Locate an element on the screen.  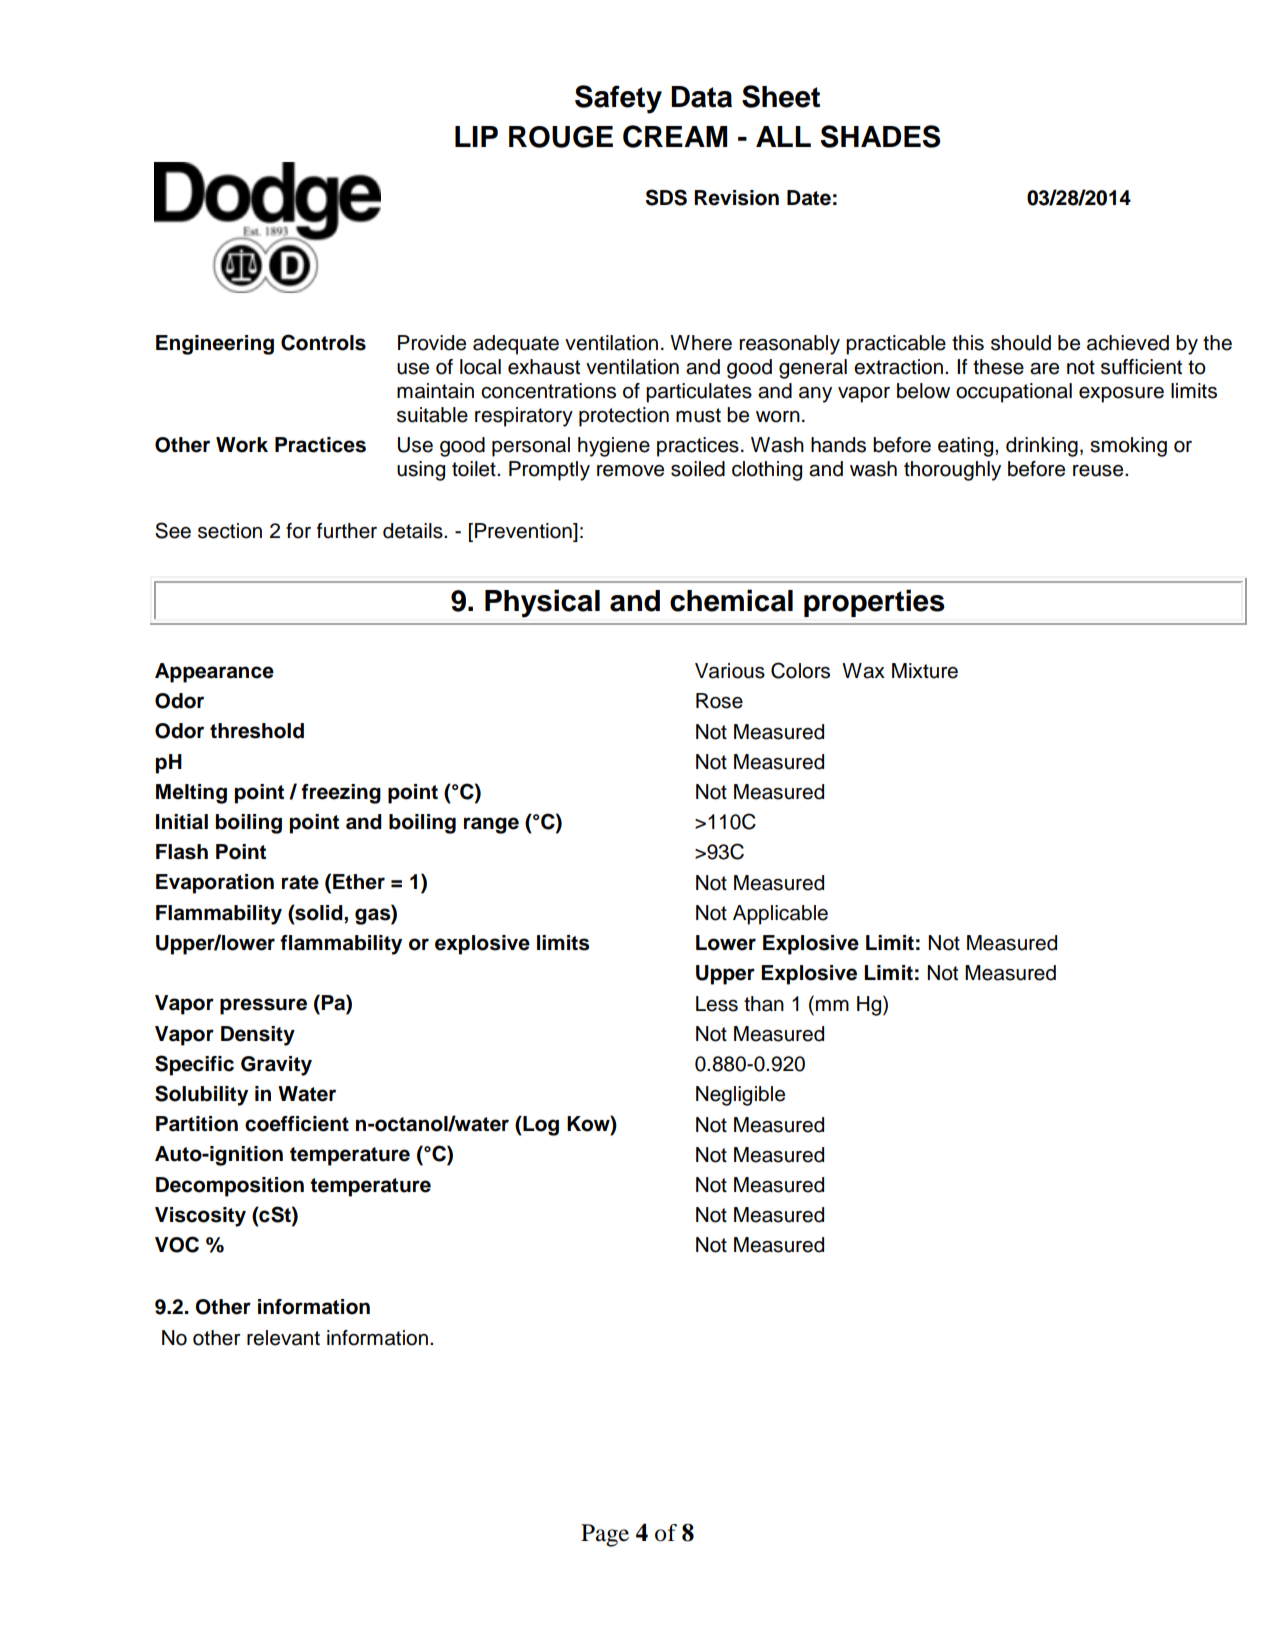
SHADES is located at coordinates (880, 136).
